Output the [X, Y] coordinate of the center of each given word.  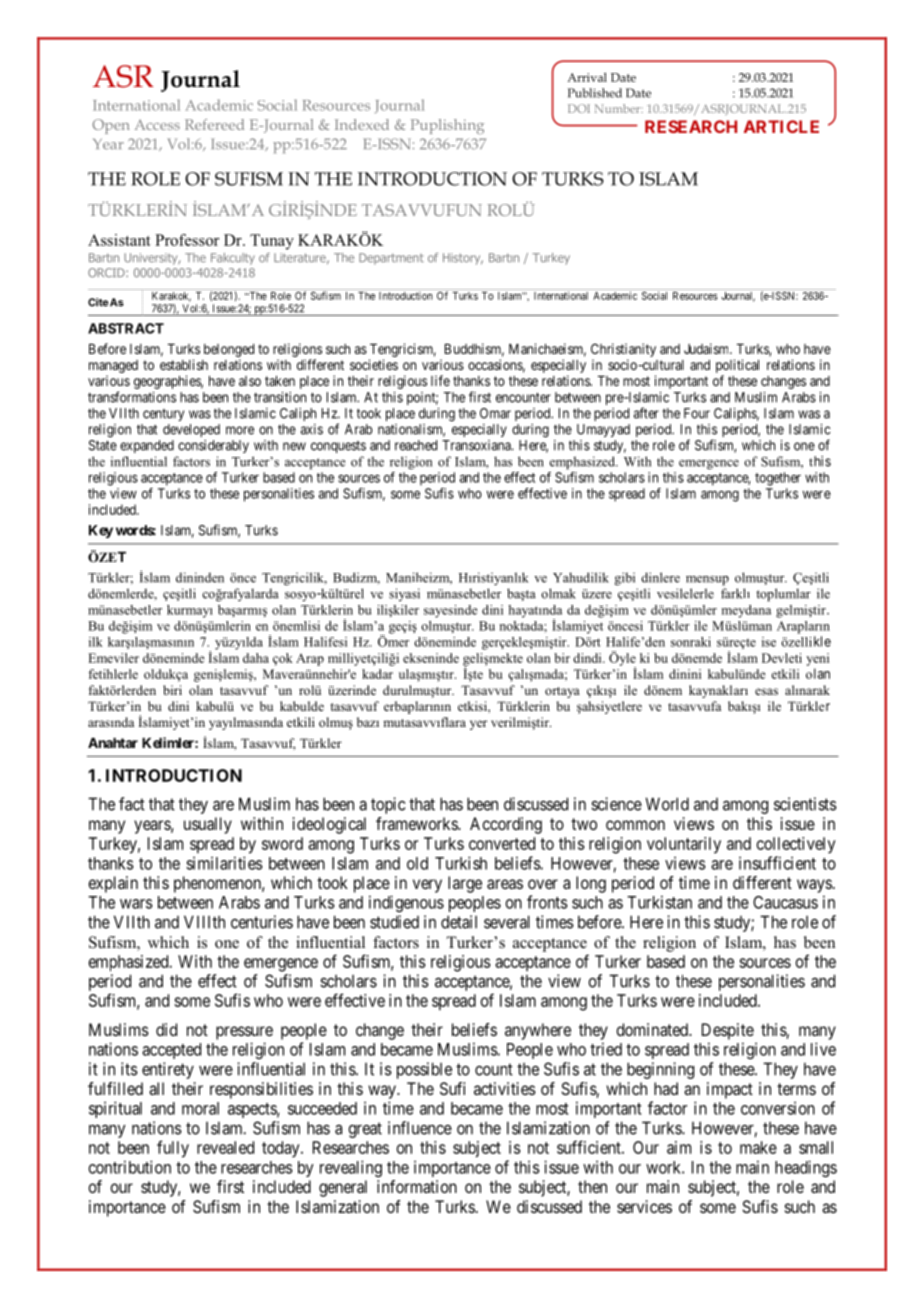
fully [173, 1149]
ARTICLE [781, 126]
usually [208, 825]
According [506, 825]
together [778, 479]
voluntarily [684, 845]
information [417, 1186]
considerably [213, 446]
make [758, 1147]
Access [157, 124]
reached [416, 445]
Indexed [362, 124]
